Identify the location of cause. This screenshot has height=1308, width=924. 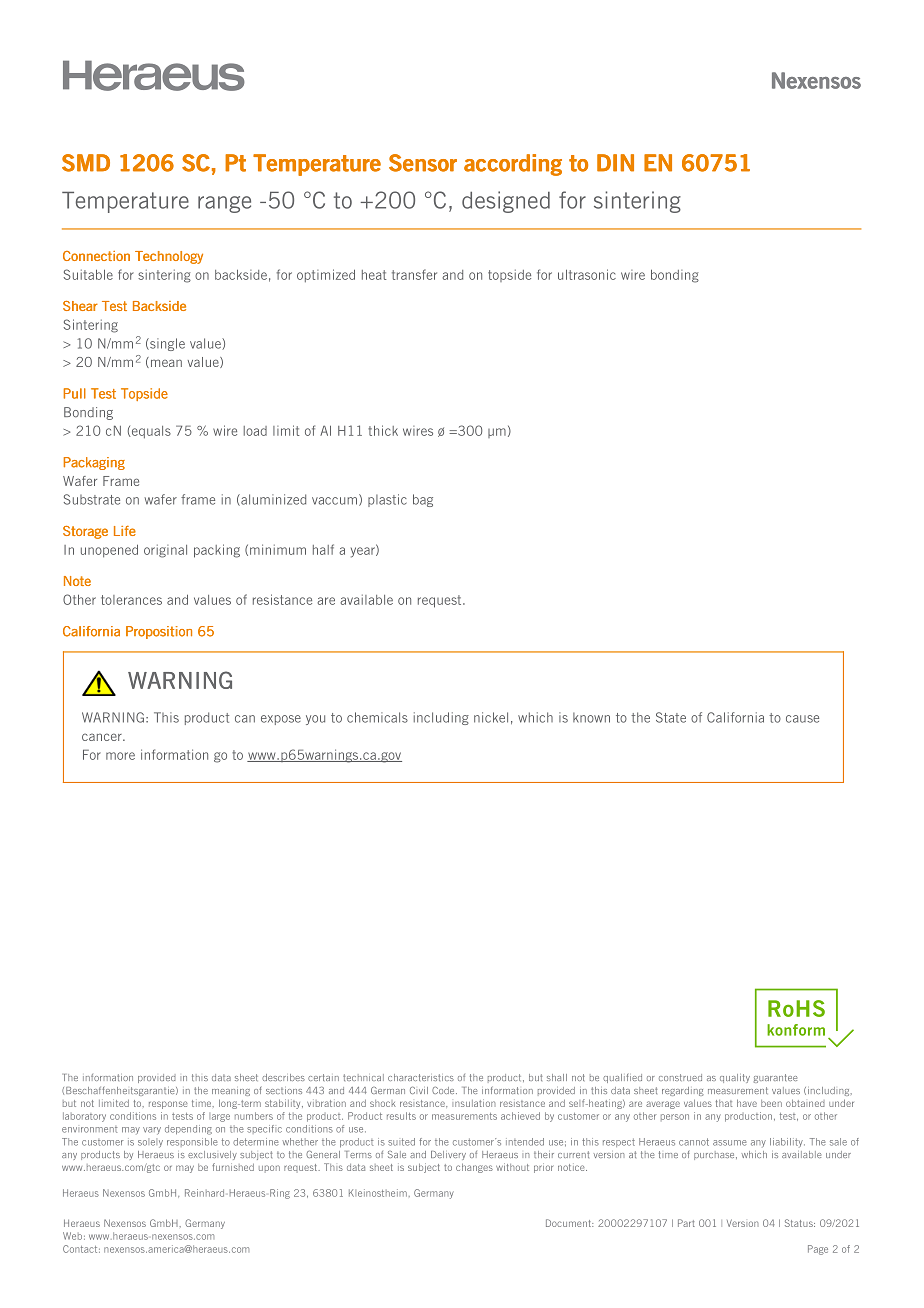
(802, 719).
